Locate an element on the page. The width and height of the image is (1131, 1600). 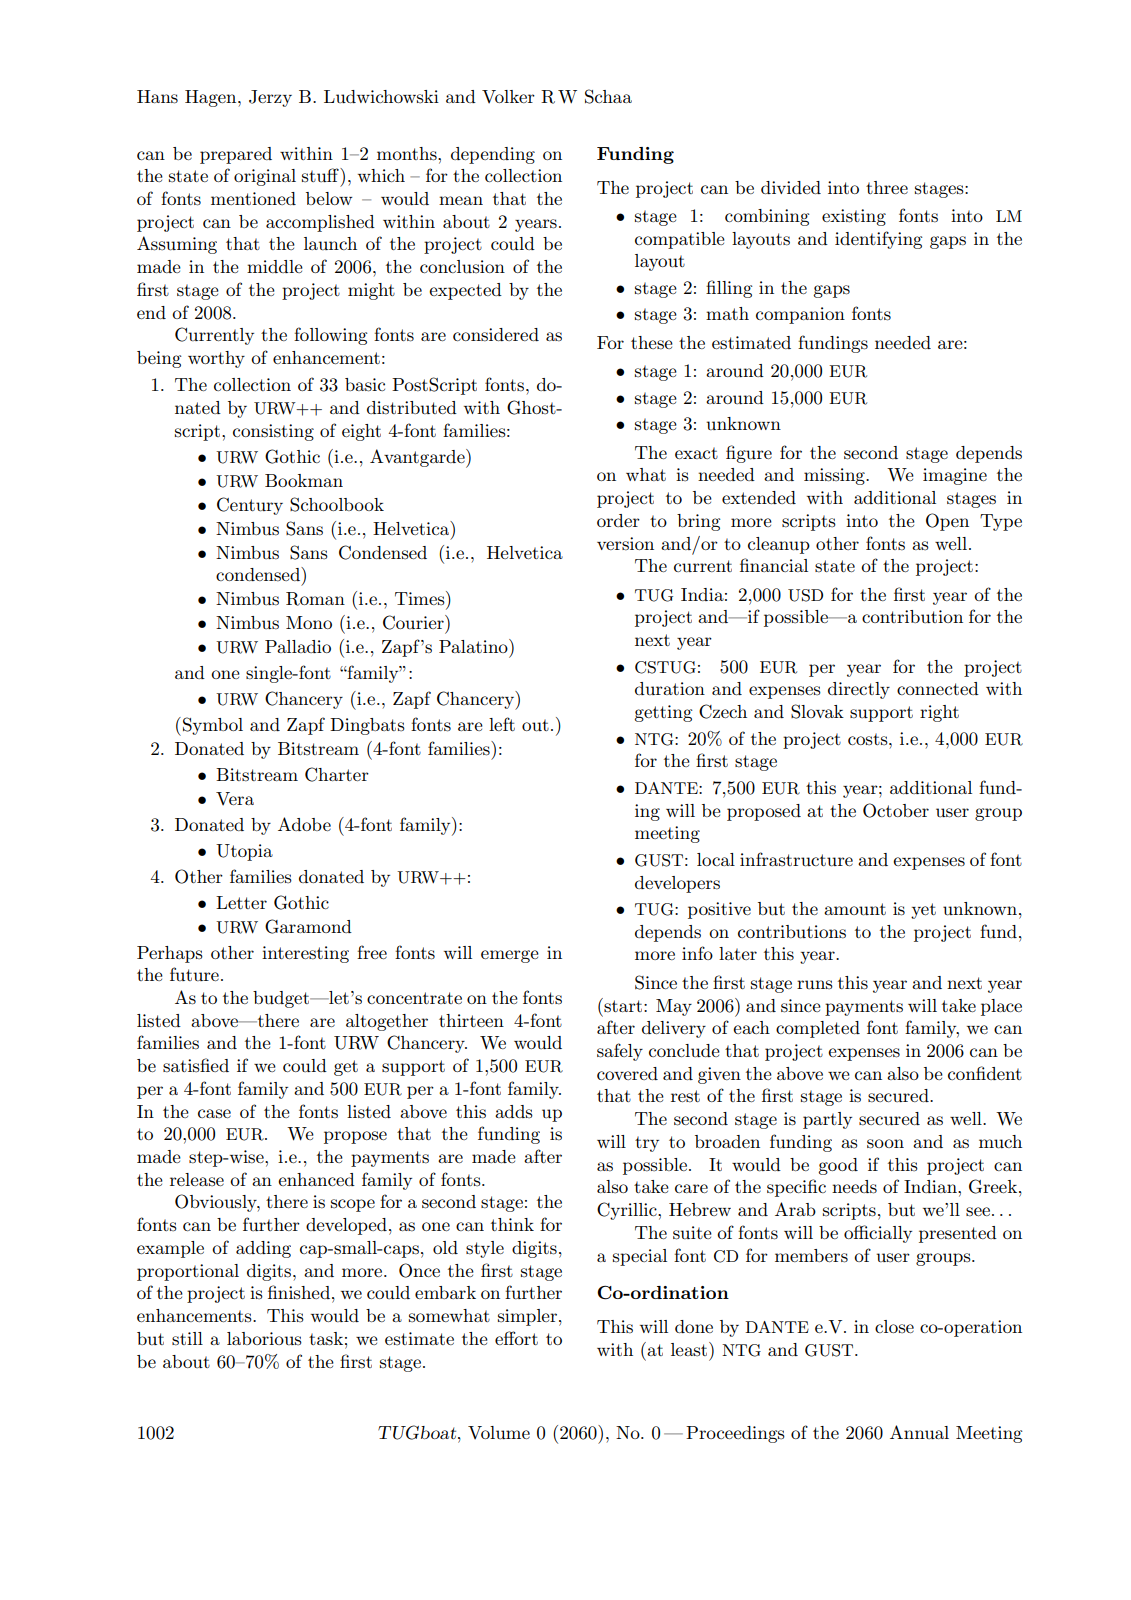
three is located at coordinates (887, 187).
